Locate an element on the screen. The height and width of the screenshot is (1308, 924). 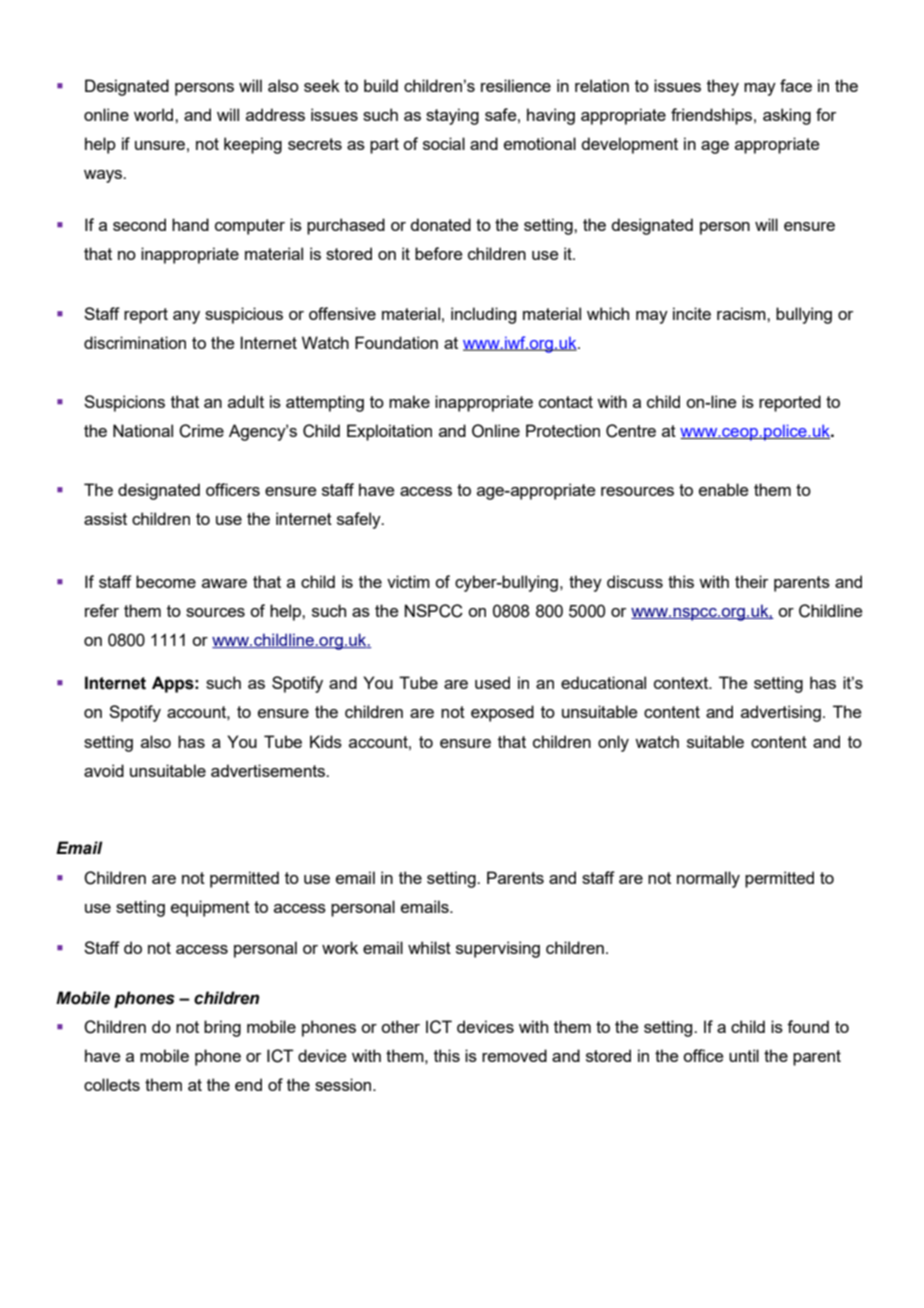
become is located at coordinates (166, 581).
